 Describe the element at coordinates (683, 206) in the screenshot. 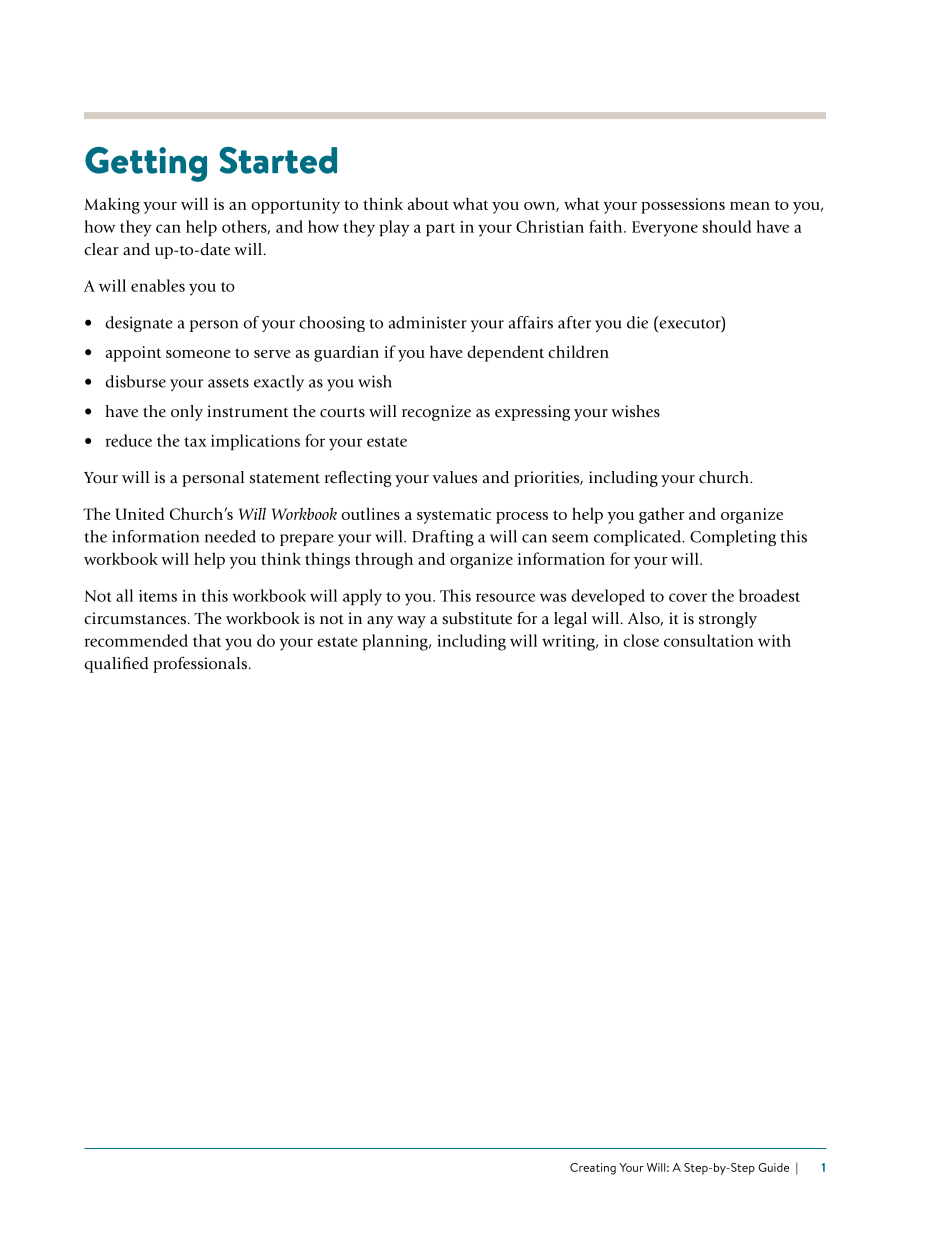

I see `possessions` at that location.
